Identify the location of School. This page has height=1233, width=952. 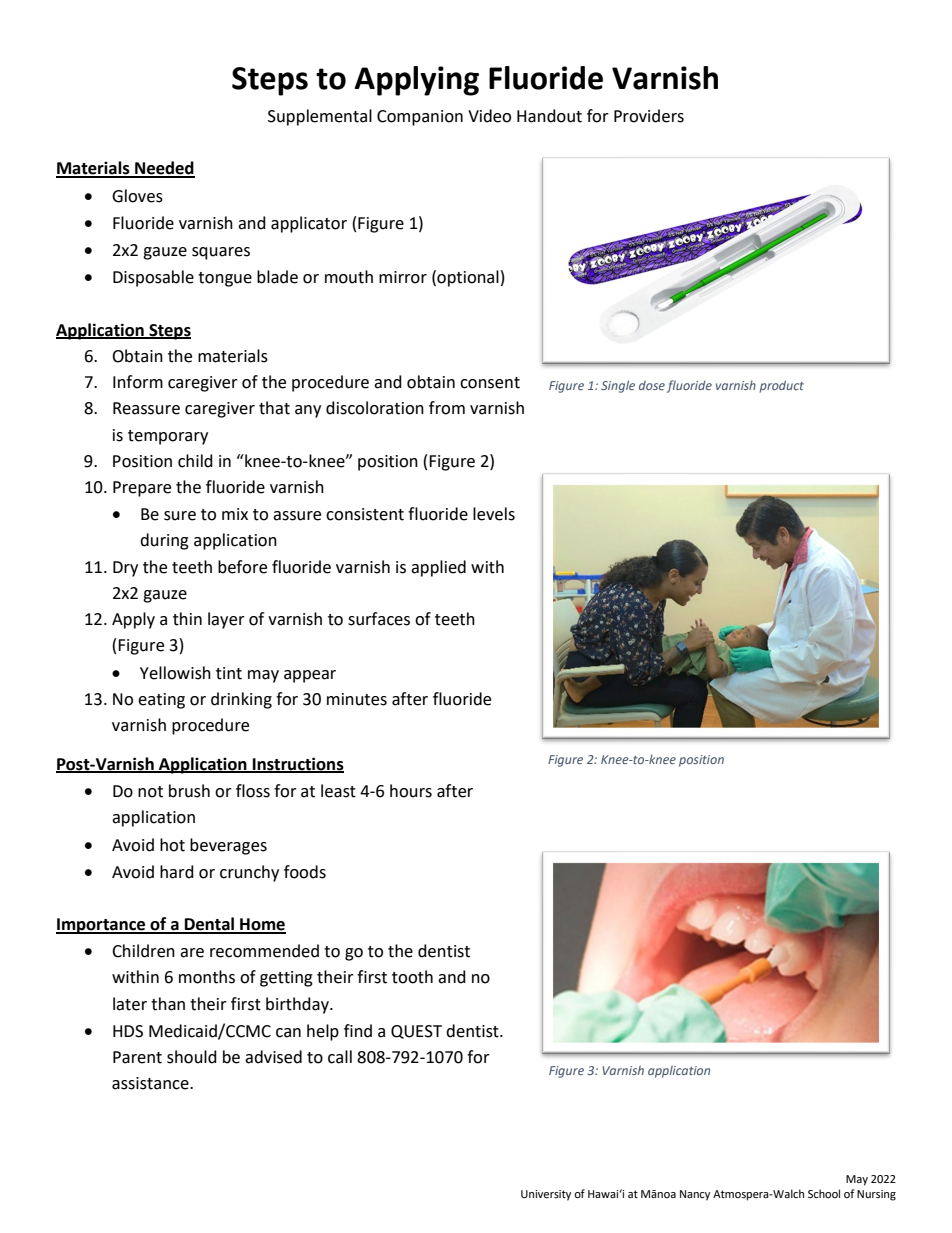
(824, 1193).
